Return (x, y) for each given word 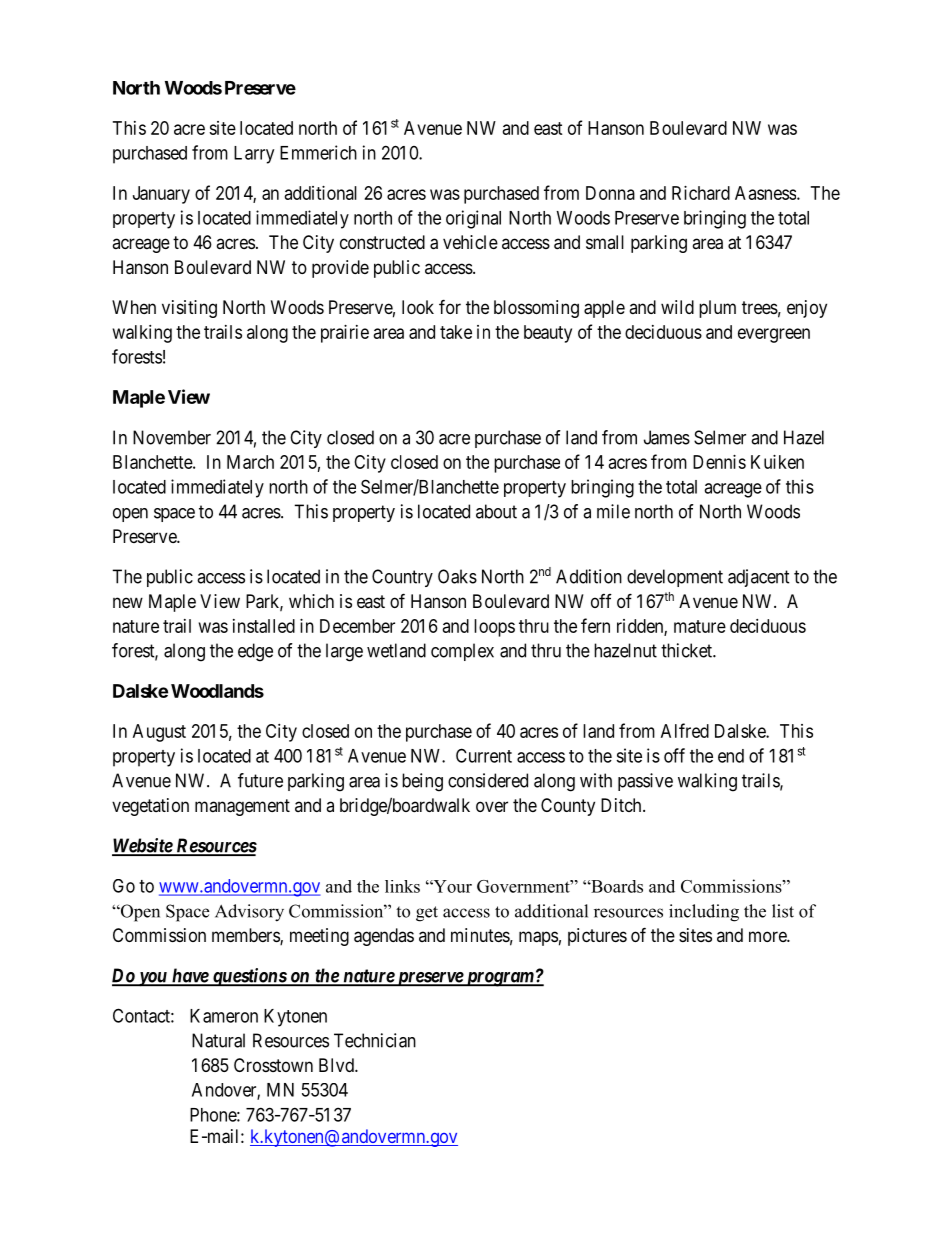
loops (494, 628)
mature (700, 626)
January (161, 195)
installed (264, 626)
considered (488, 780)
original (473, 219)
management (242, 807)
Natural (218, 1040)
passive (645, 782)
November (172, 437)
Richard (701, 193)
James (667, 437)
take (456, 332)
